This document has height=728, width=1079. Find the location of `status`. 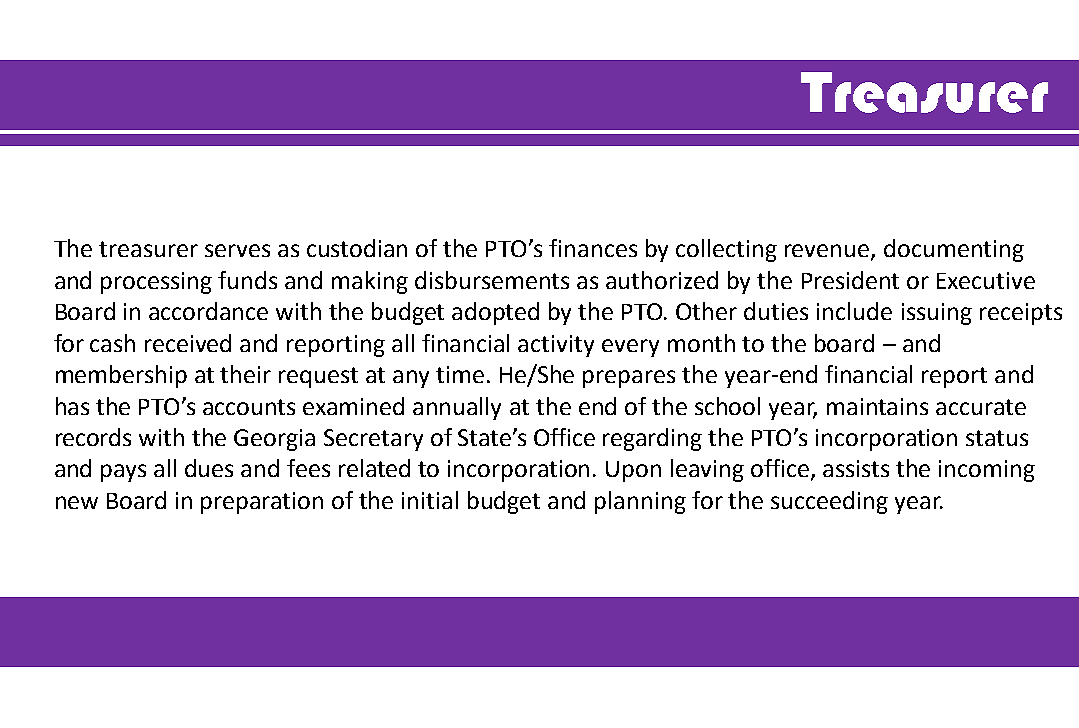

status is located at coordinates (997, 438).
